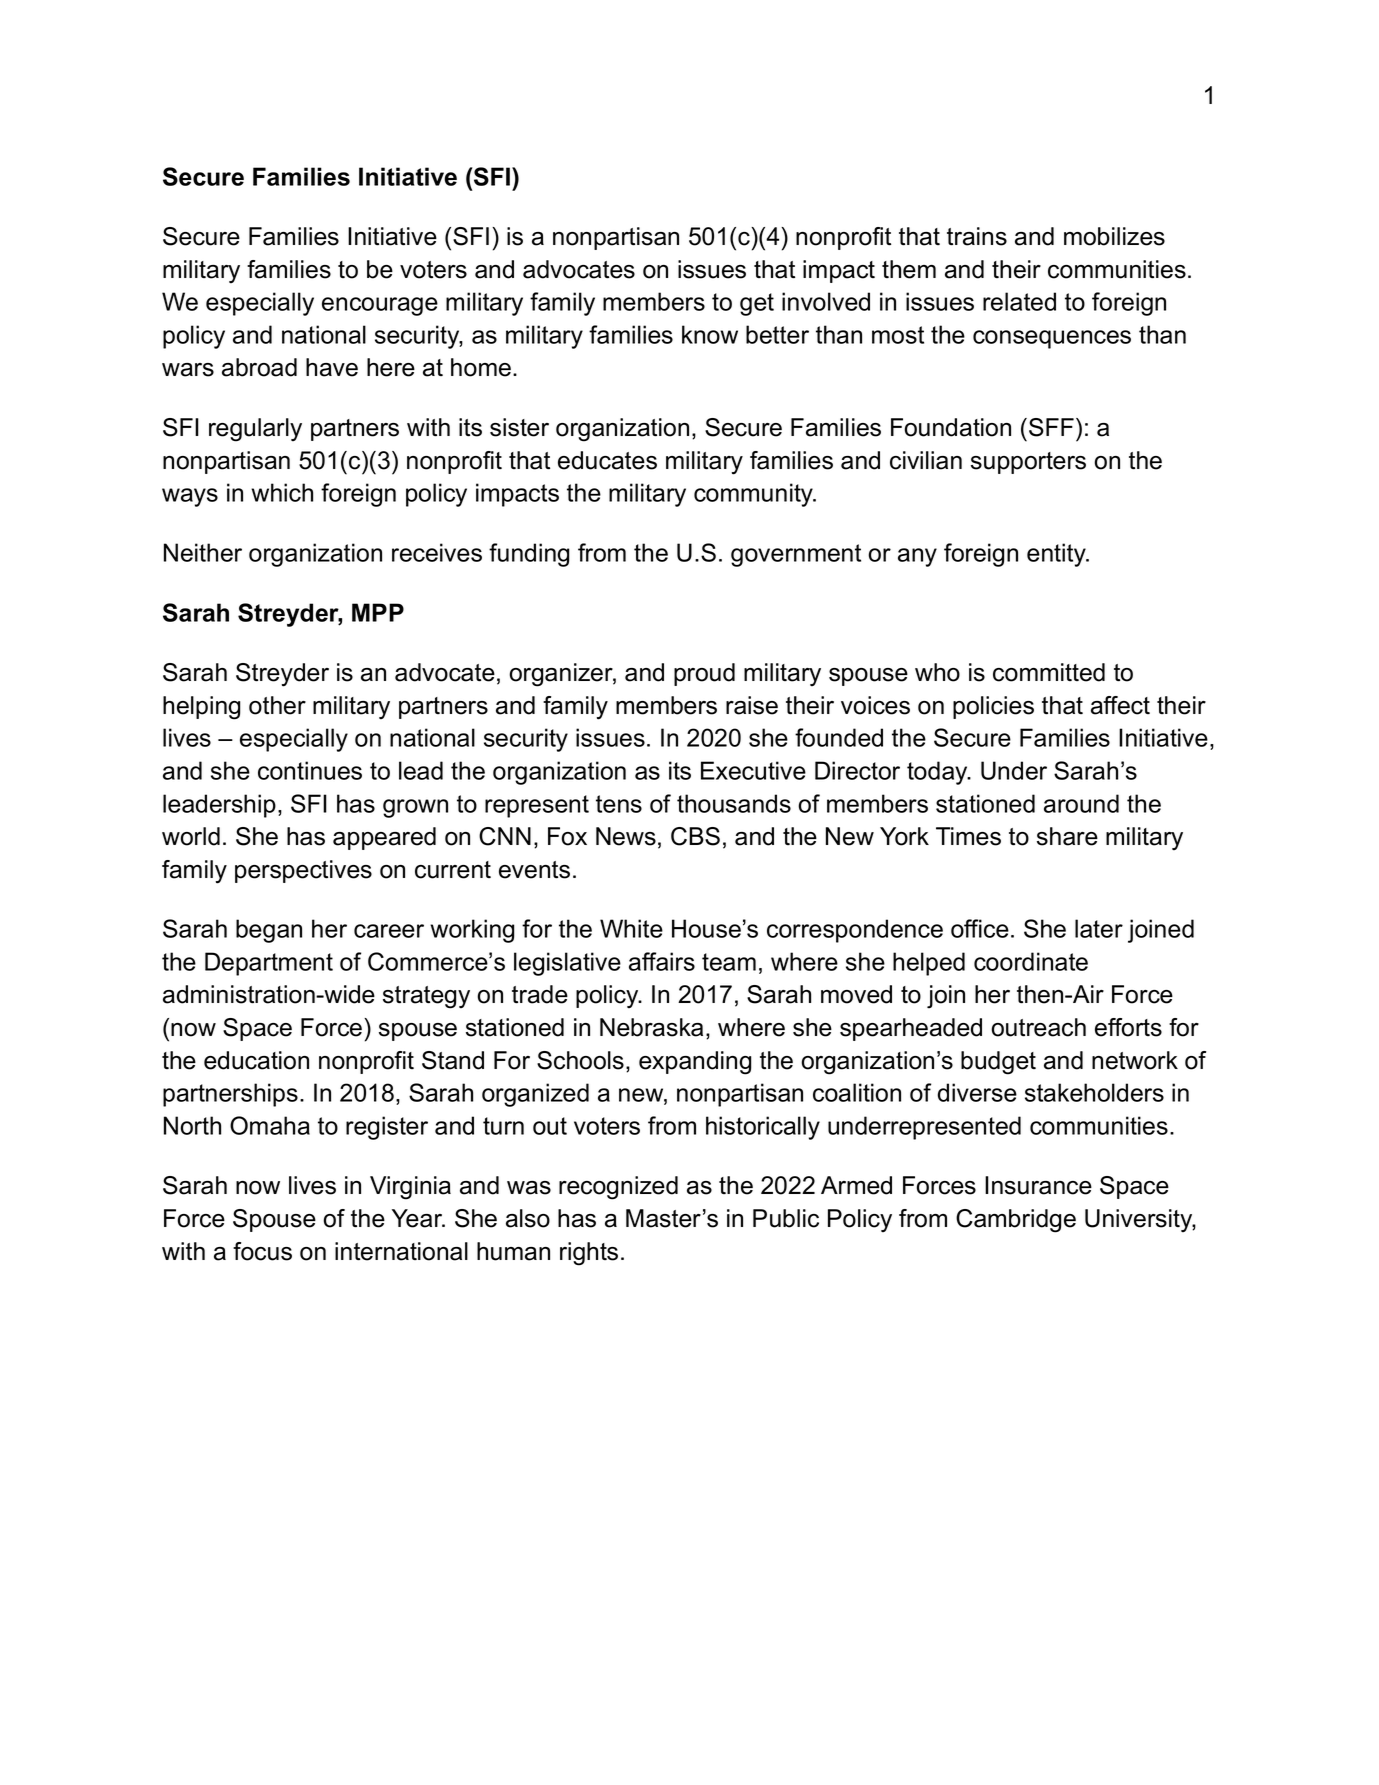 This screenshot has height=1785, width=1379. Describe the element at coordinates (993, 707) in the screenshot. I see `policies` at that location.
